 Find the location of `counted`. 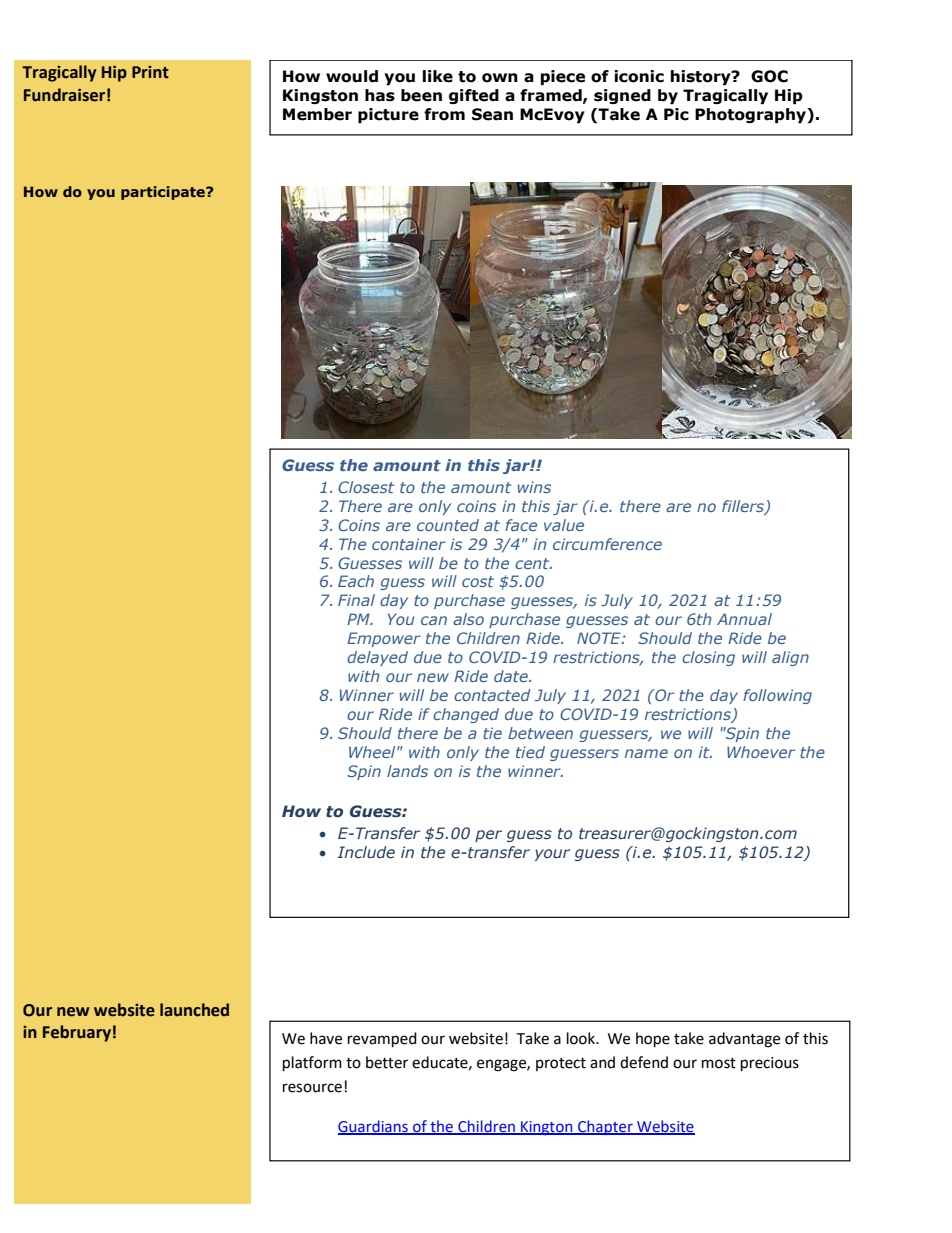

counted is located at coordinates (448, 525).
